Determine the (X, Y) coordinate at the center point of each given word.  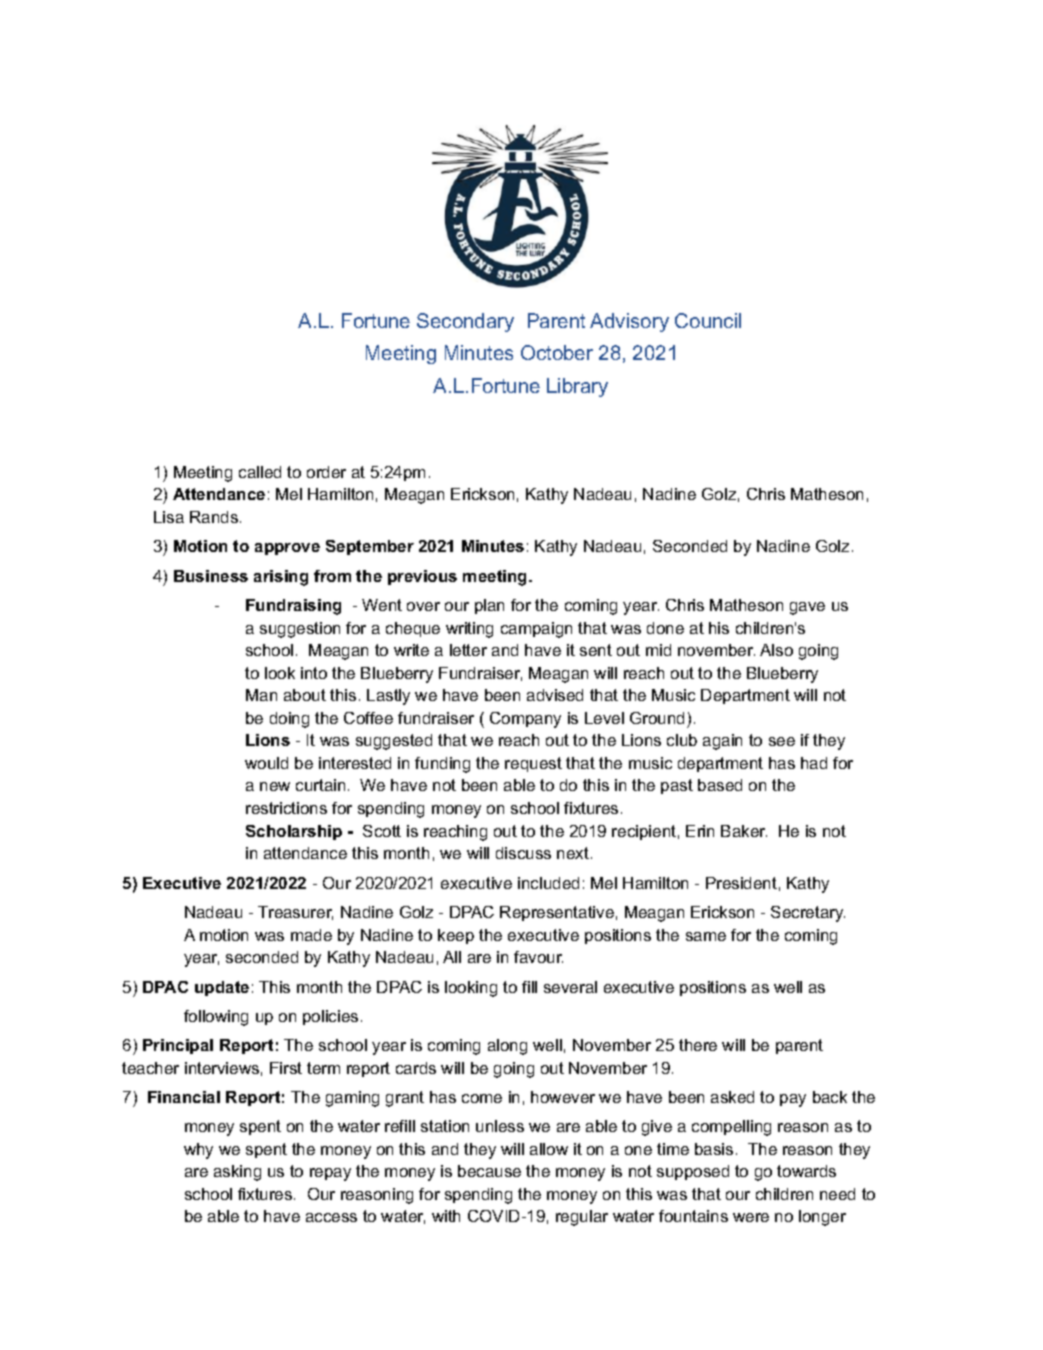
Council (708, 320)
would (266, 763)
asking (237, 1173)
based (720, 785)
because (489, 1171)
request (533, 764)
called (260, 472)
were (751, 1217)
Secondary (465, 322)
